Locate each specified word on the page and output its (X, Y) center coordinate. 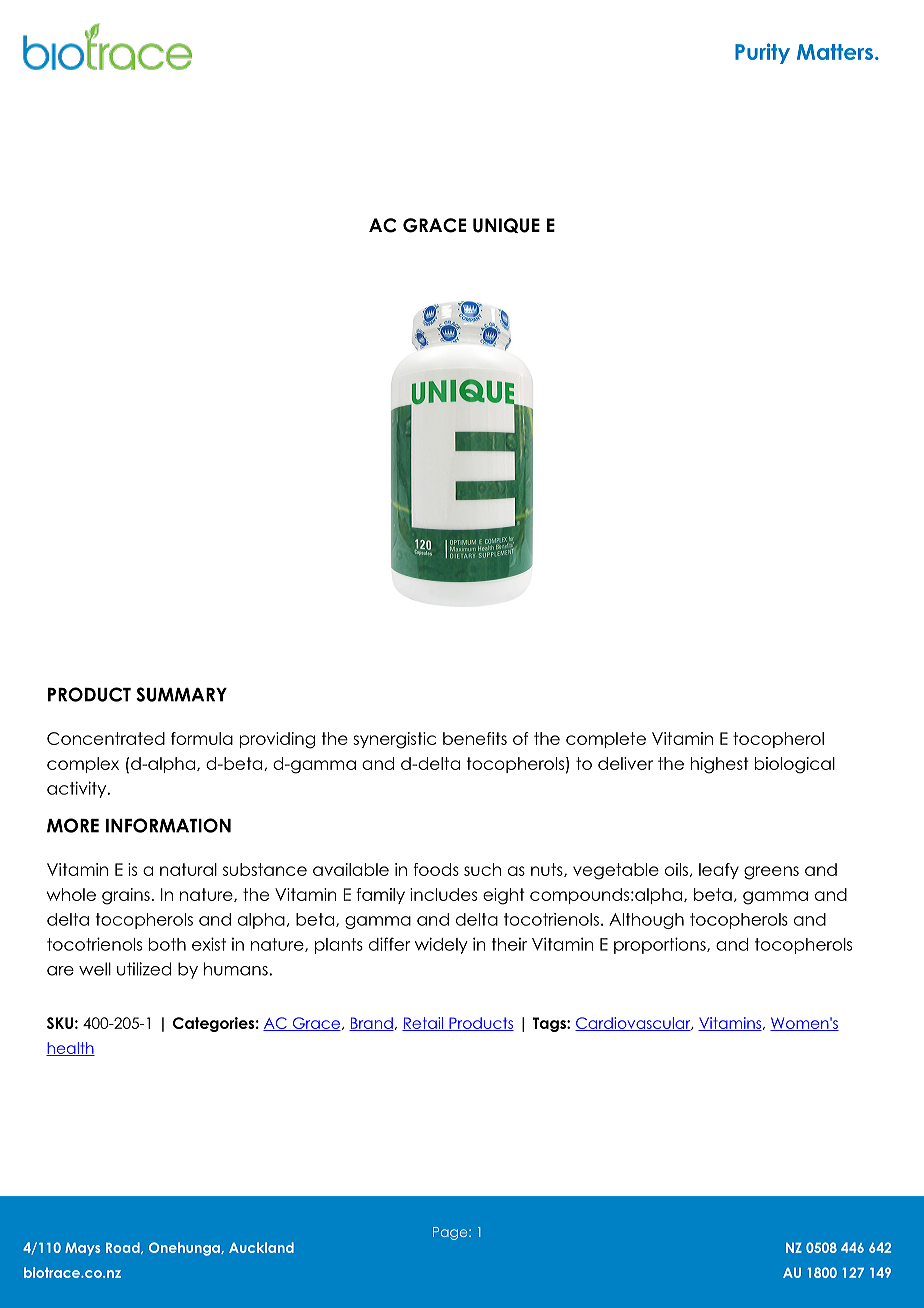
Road (124, 1248)
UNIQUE (506, 225)
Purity (762, 53)
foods (436, 869)
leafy (719, 871)
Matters (835, 52)
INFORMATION (168, 825)
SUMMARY (181, 694)
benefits (475, 738)
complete (606, 740)
